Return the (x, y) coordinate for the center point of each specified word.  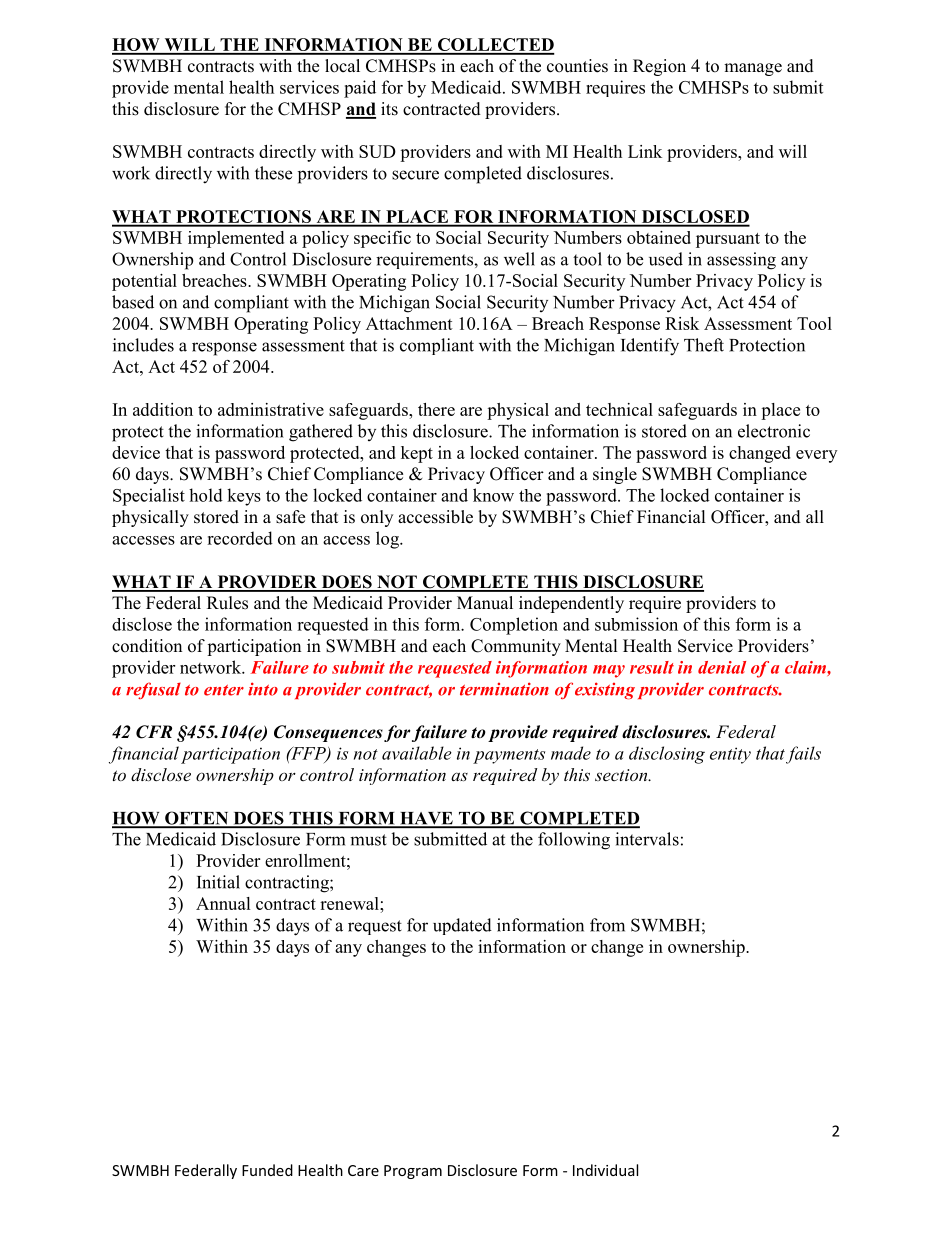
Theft (704, 345)
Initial (218, 882)
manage (753, 69)
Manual (485, 603)
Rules (227, 603)
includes (143, 345)
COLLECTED (495, 46)
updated (462, 926)
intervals (647, 839)
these (273, 173)
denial (722, 667)
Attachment (409, 323)
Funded (267, 1170)
